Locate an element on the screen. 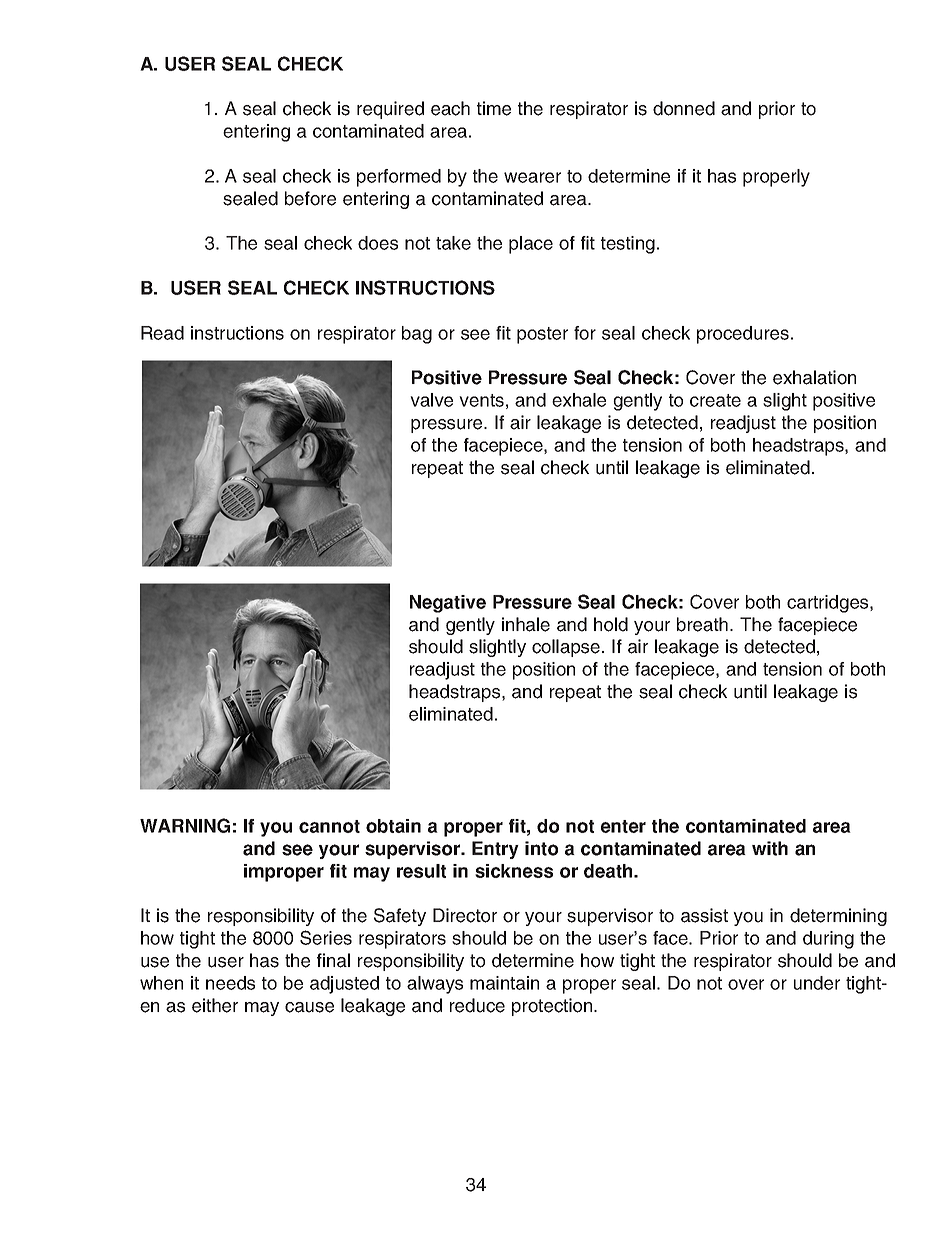 The height and width of the screenshot is (1233, 952). under is located at coordinates (817, 983).
